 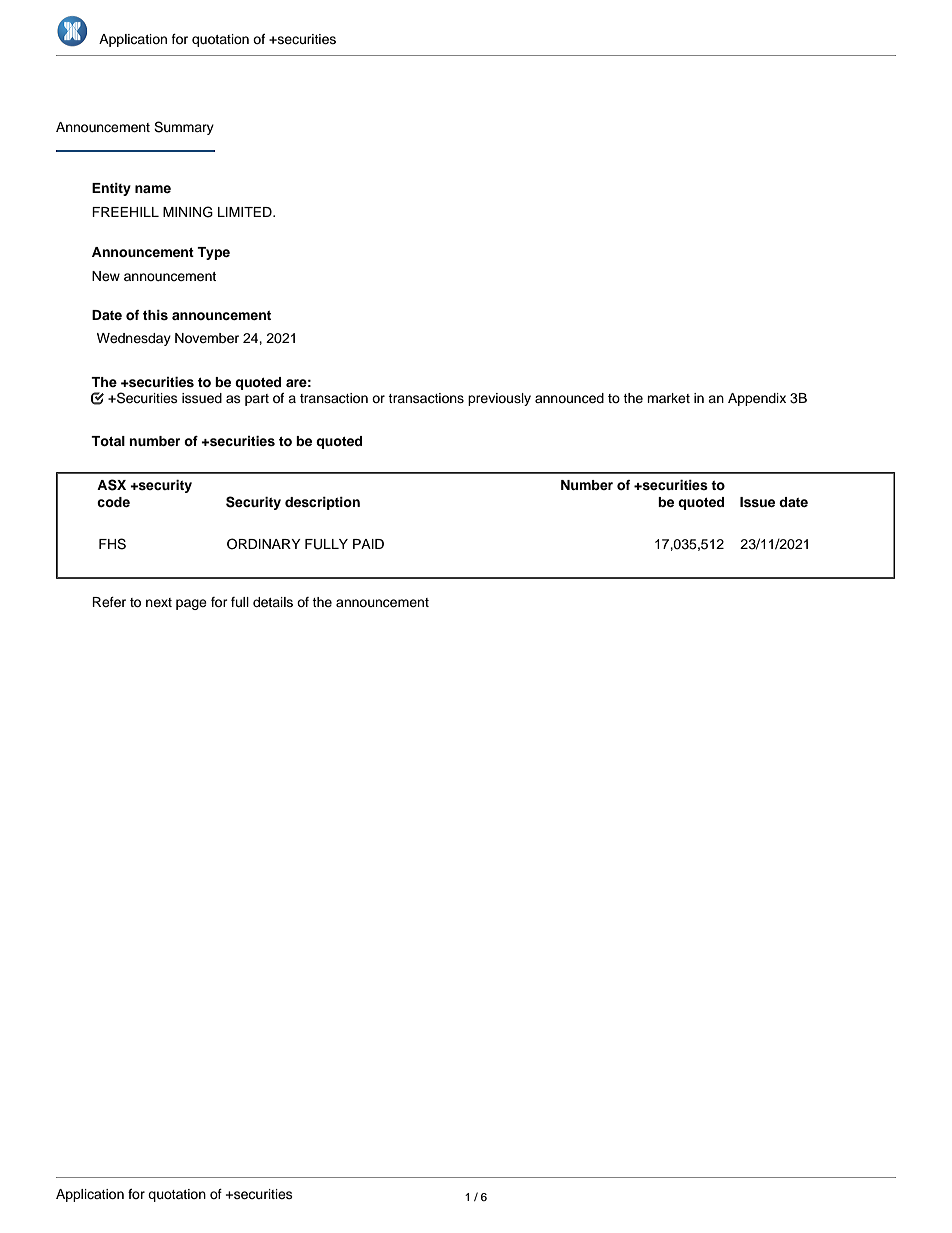 What do you see at coordinates (184, 128) in the screenshot?
I see `Summary` at bounding box center [184, 128].
